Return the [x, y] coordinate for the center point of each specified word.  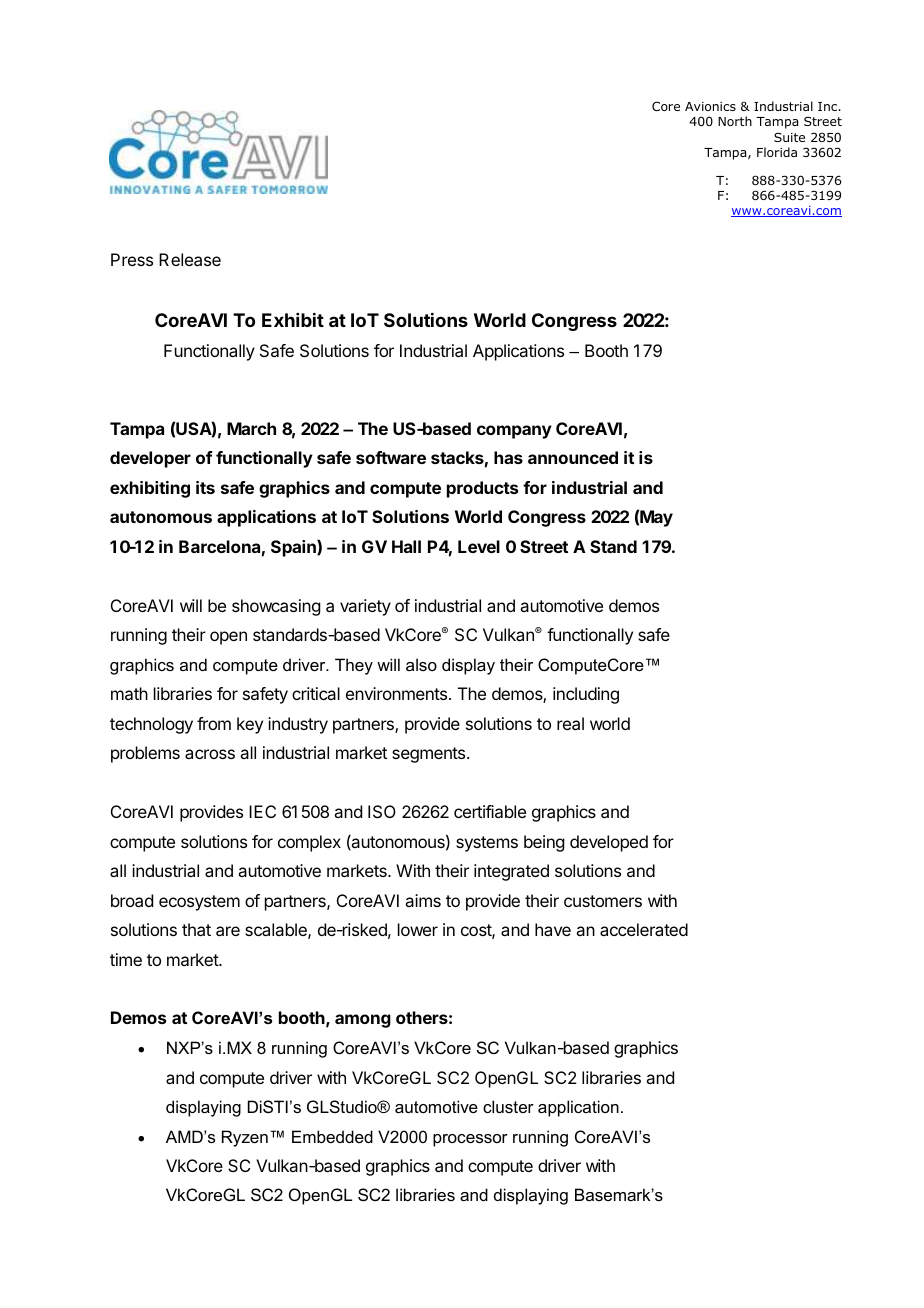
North [735, 121]
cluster [508, 1106]
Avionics [710, 106]
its [205, 487]
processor [470, 1140]
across [210, 754]
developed [609, 843]
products [482, 489]
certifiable [490, 811]
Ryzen [245, 1138]
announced [573, 457]
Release [190, 259]
